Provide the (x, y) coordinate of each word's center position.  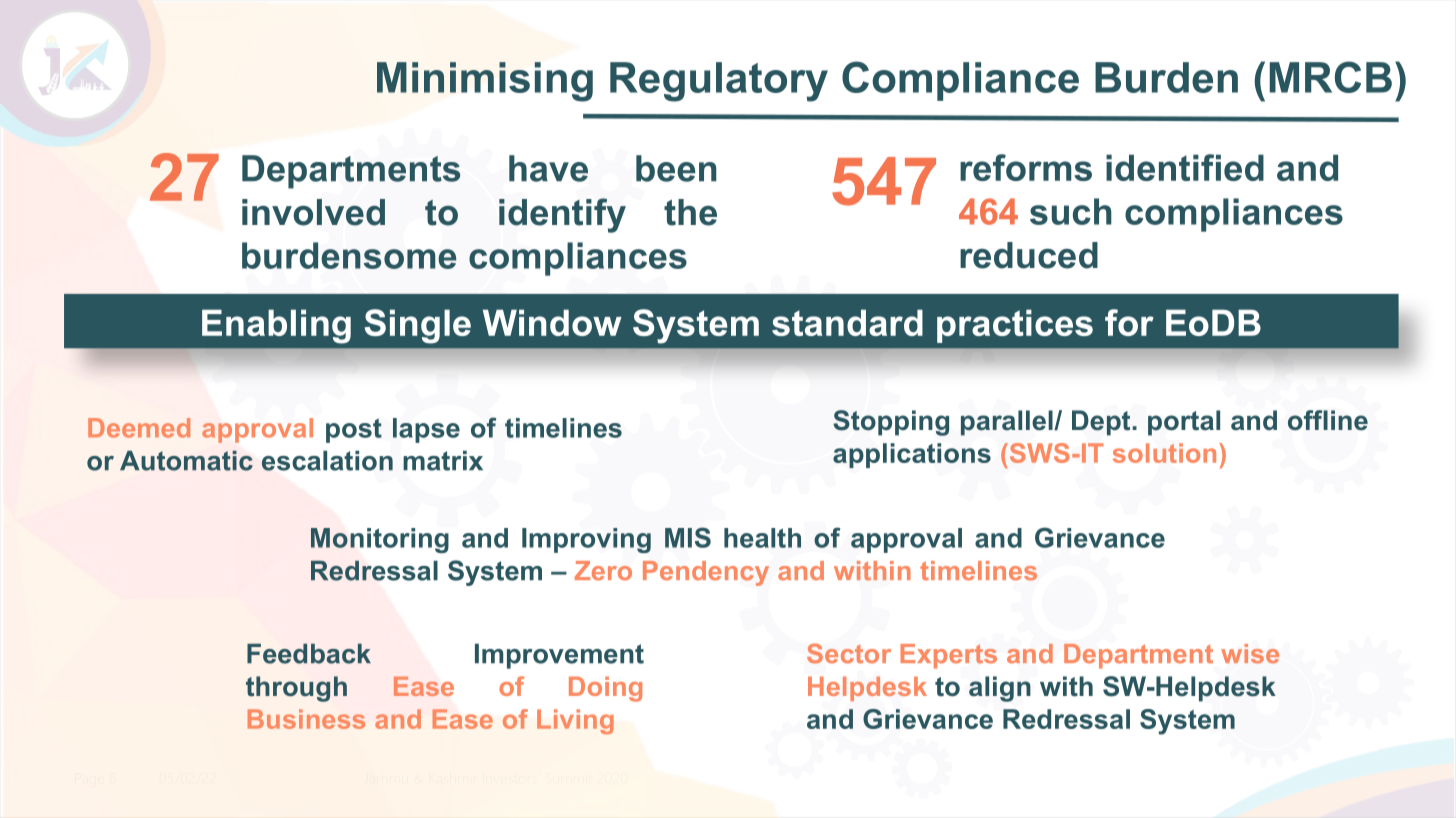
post (354, 430)
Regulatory (719, 82)
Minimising (485, 82)
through (296, 689)
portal (1184, 423)
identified (1185, 167)
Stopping (891, 423)
